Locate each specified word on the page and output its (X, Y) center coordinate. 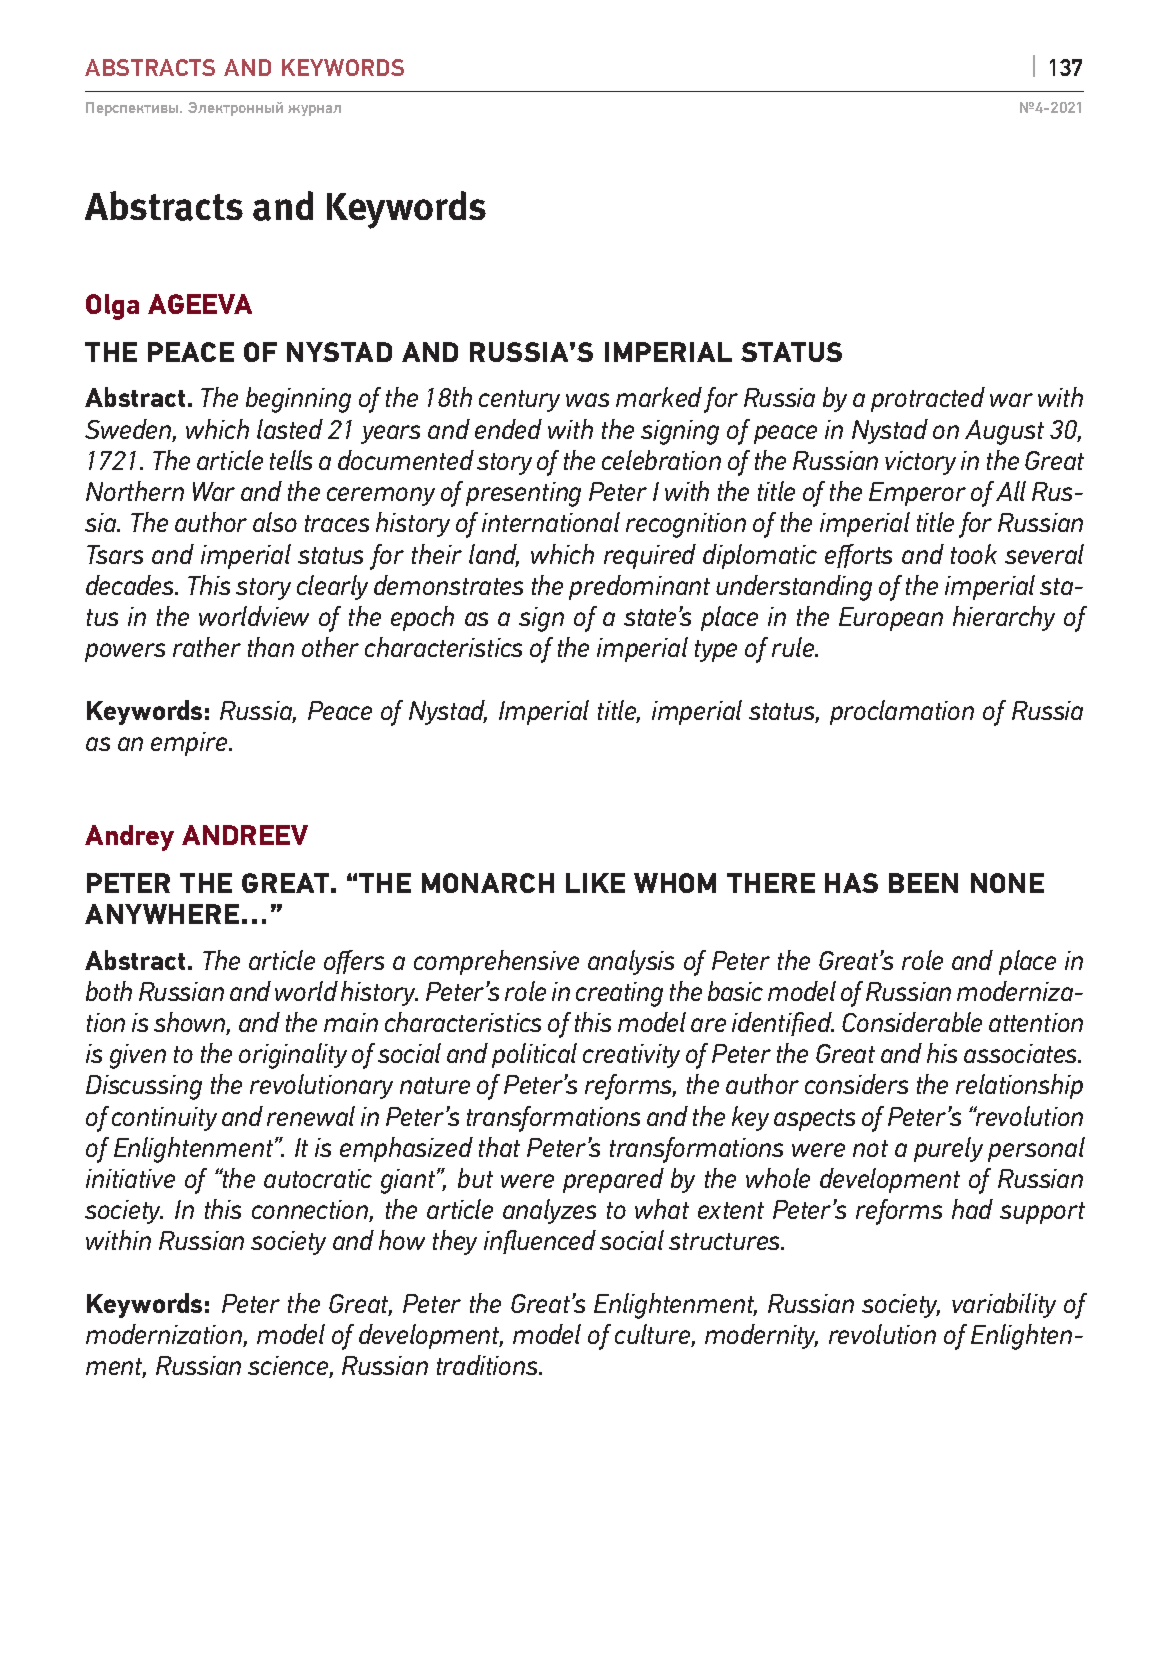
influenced (540, 1242)
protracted (928, 399)
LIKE (595, 883)
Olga (112, 307)
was (587, 400)
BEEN (923, 883)
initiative (130, 1178)
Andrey (129, 838)
